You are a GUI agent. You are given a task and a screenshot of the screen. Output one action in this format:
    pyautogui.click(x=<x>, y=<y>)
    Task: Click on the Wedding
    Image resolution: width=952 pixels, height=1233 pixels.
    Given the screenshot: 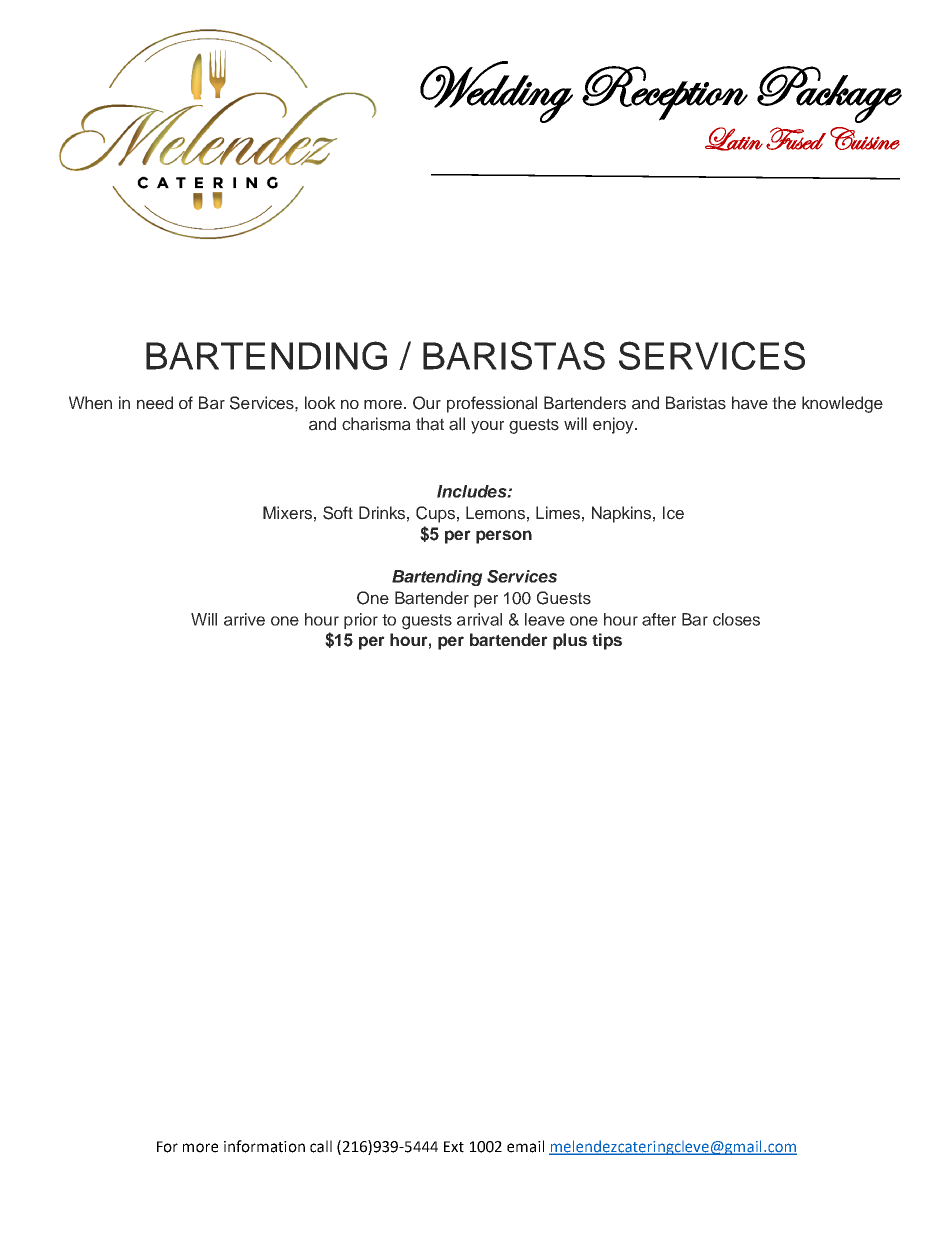 What is the action you would take?
    pyautogui.click(x=496, y=92)
